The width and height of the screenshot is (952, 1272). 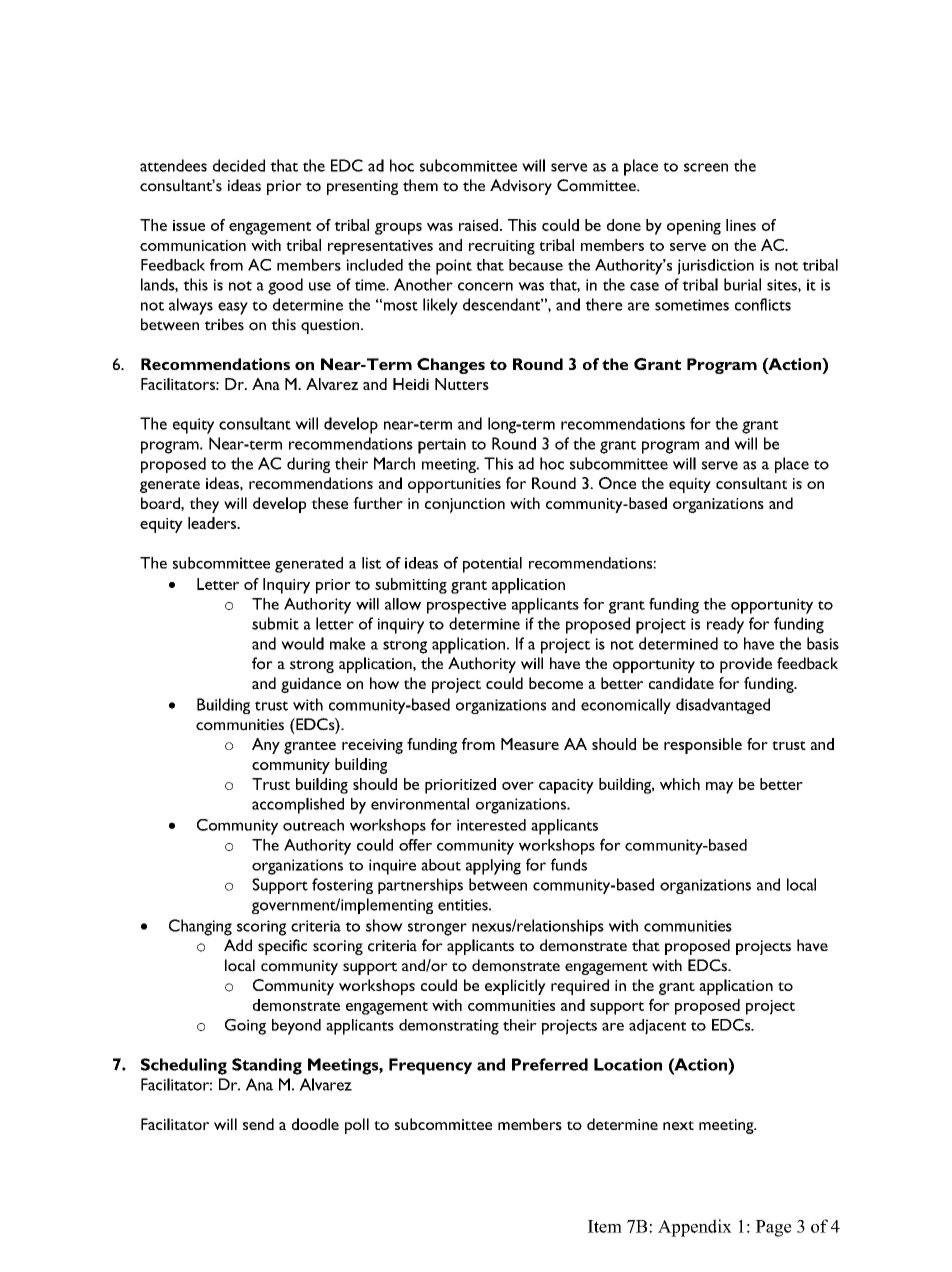 What do you see at coordinates (763, 304) in the screenshot?
I see `conflicts` at bounding box center [763, 304].
